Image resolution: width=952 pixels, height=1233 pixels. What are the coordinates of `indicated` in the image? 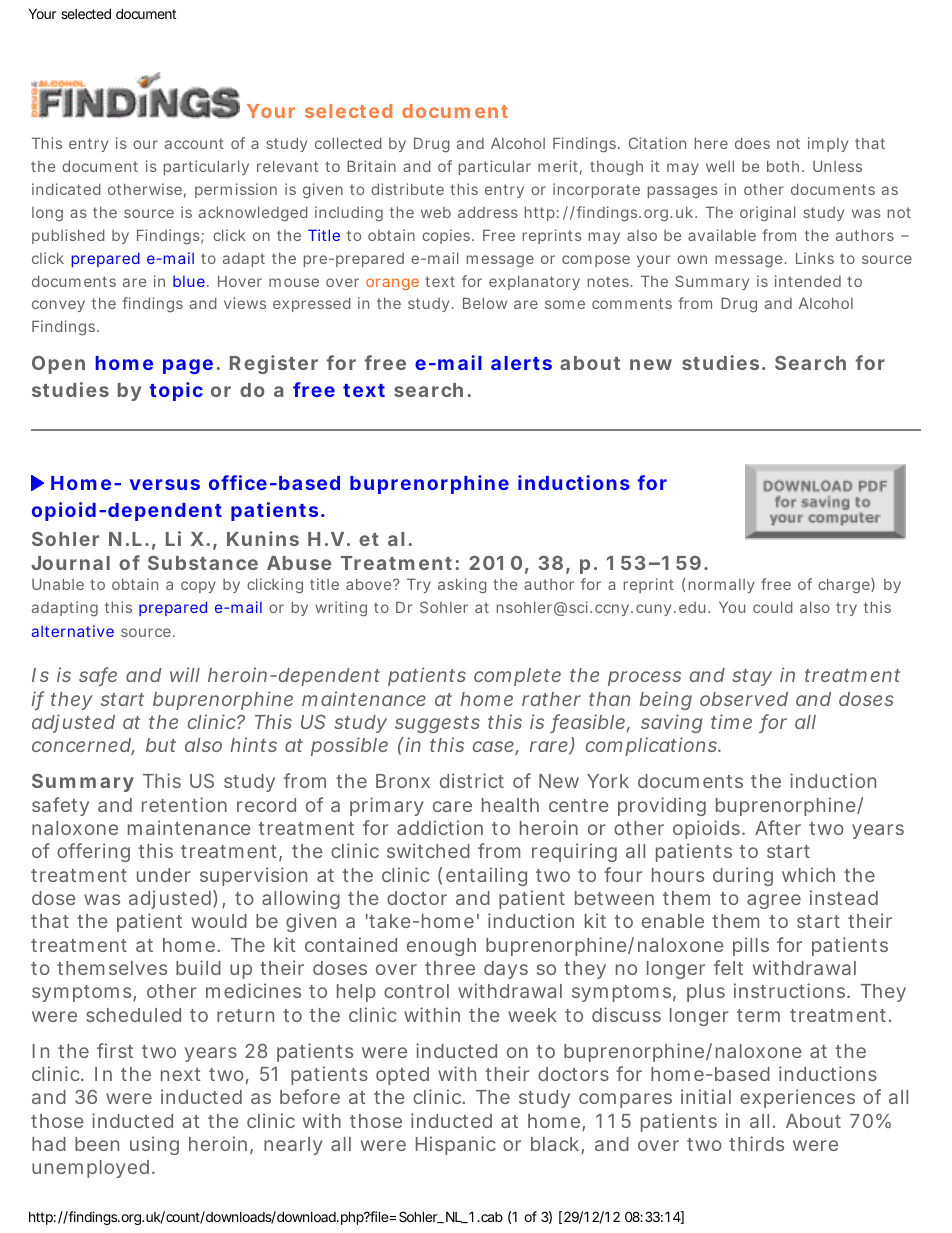 It's located at (66, 189).
